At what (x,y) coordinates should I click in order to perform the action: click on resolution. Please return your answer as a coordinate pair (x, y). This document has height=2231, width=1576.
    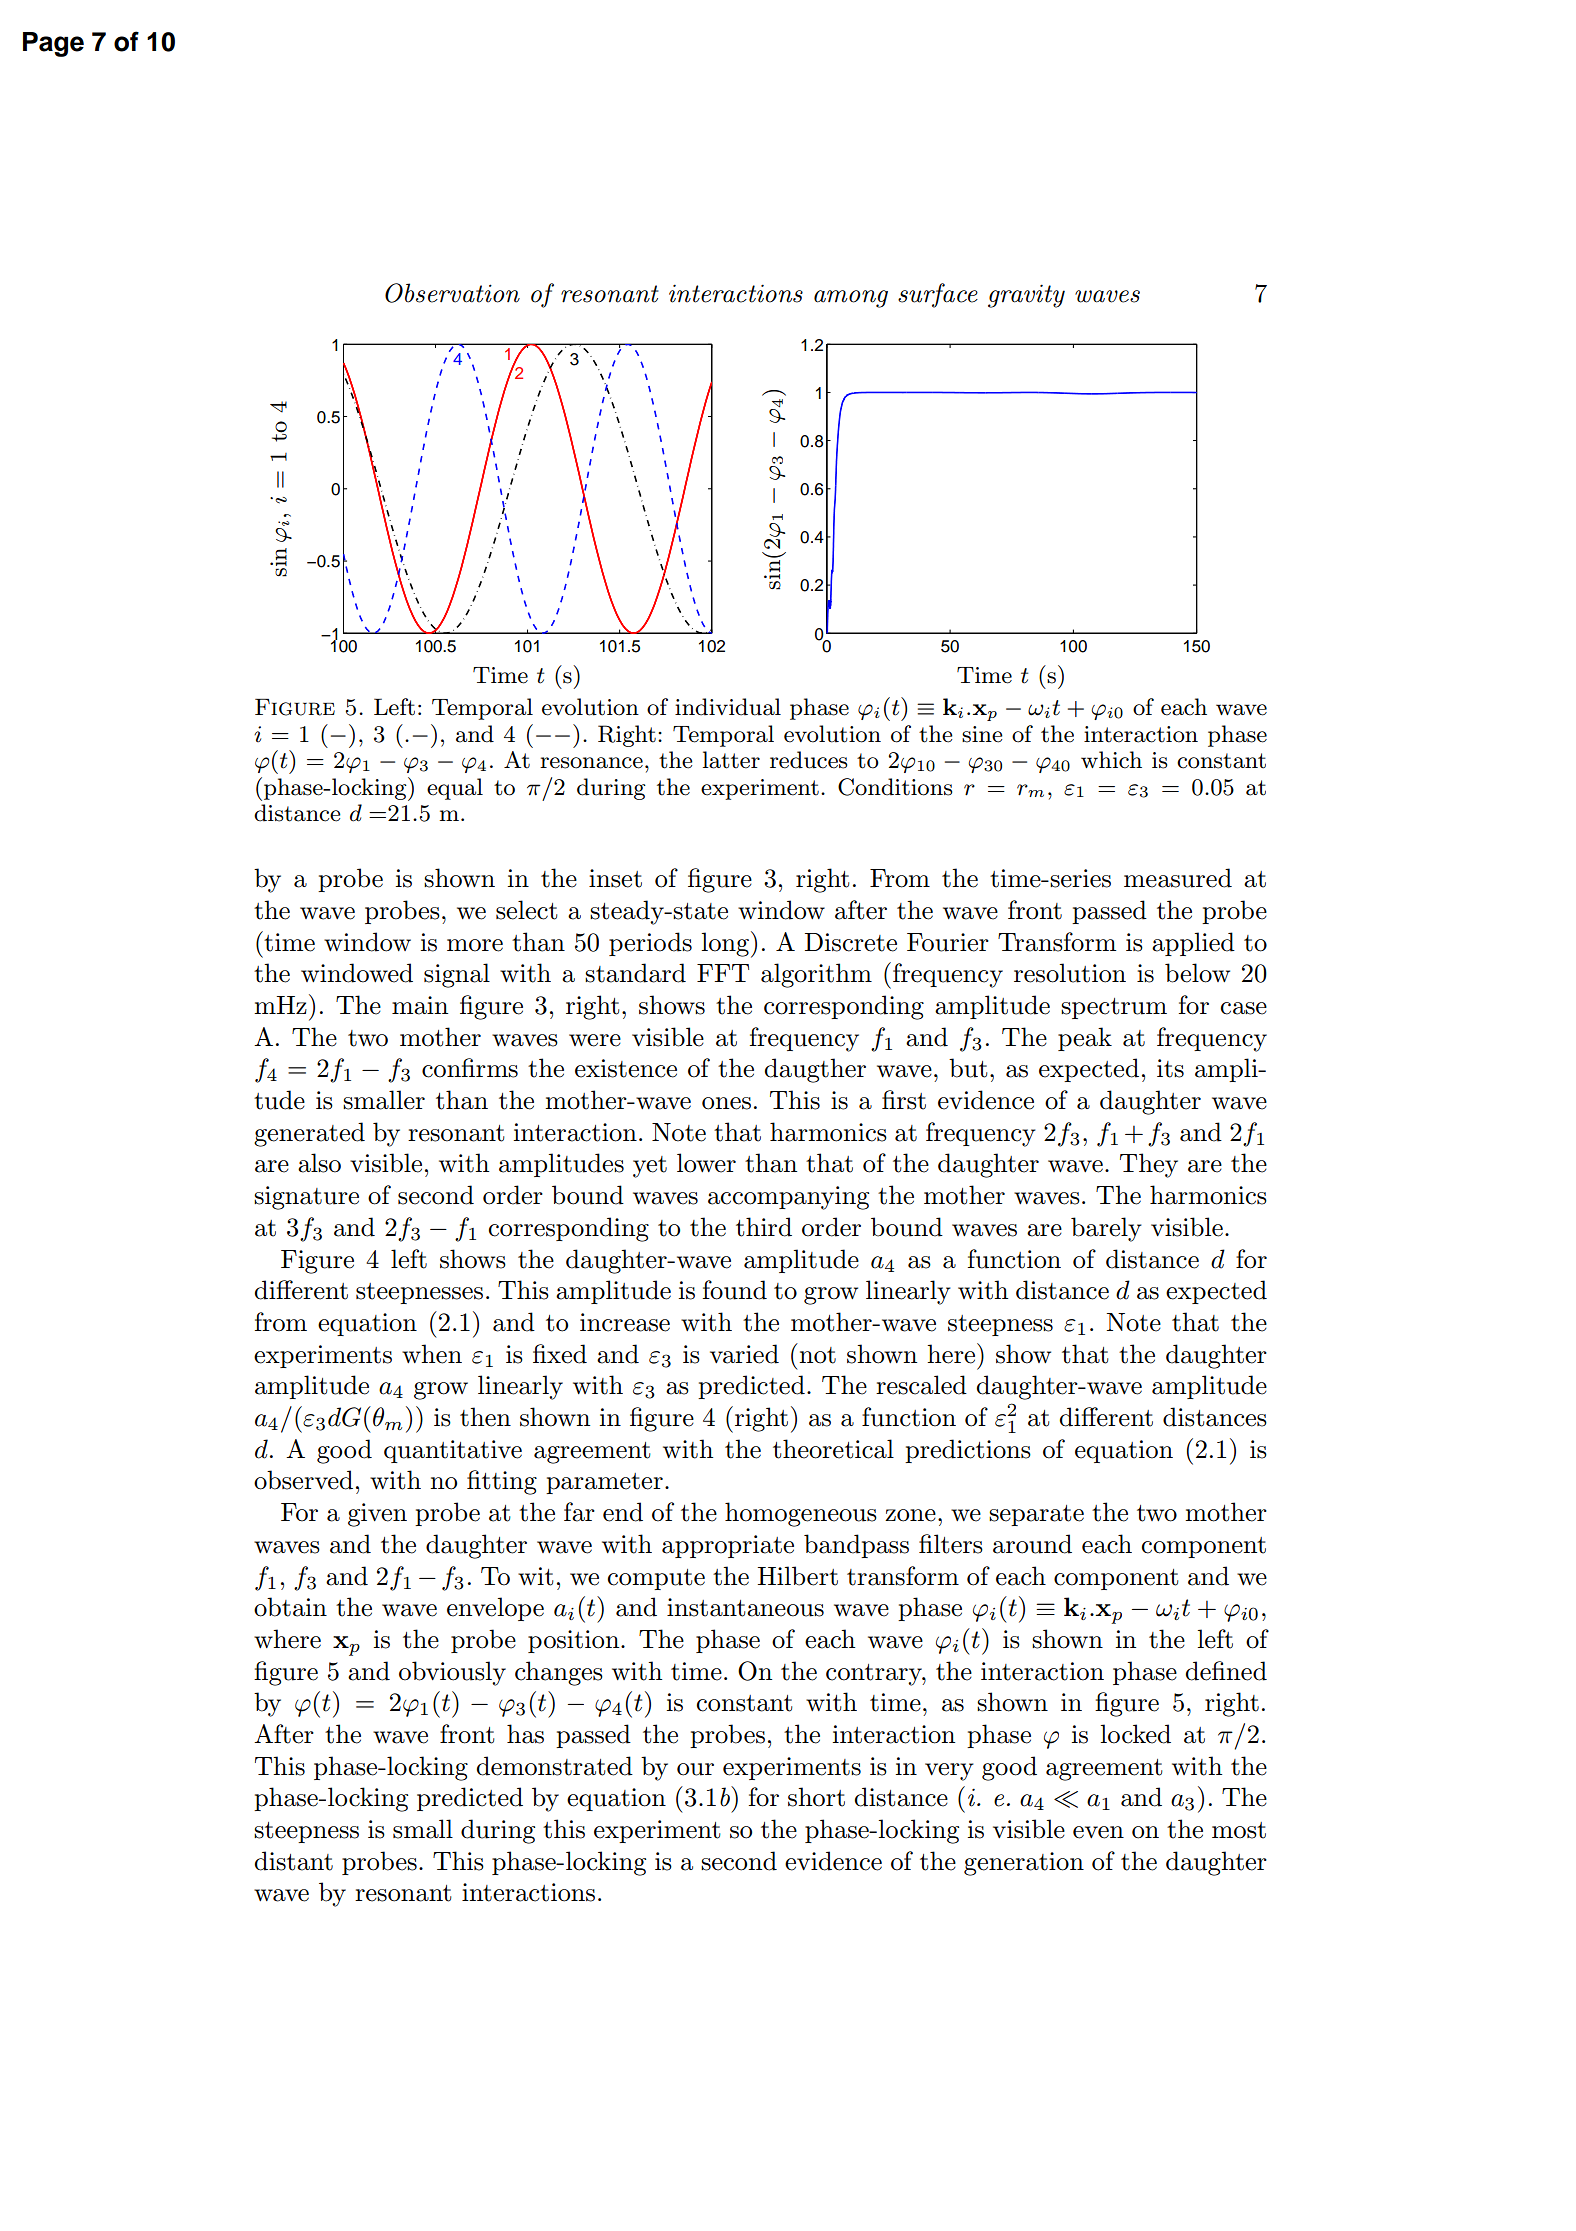
    Looking at the image, I should click on (1070, 973).
